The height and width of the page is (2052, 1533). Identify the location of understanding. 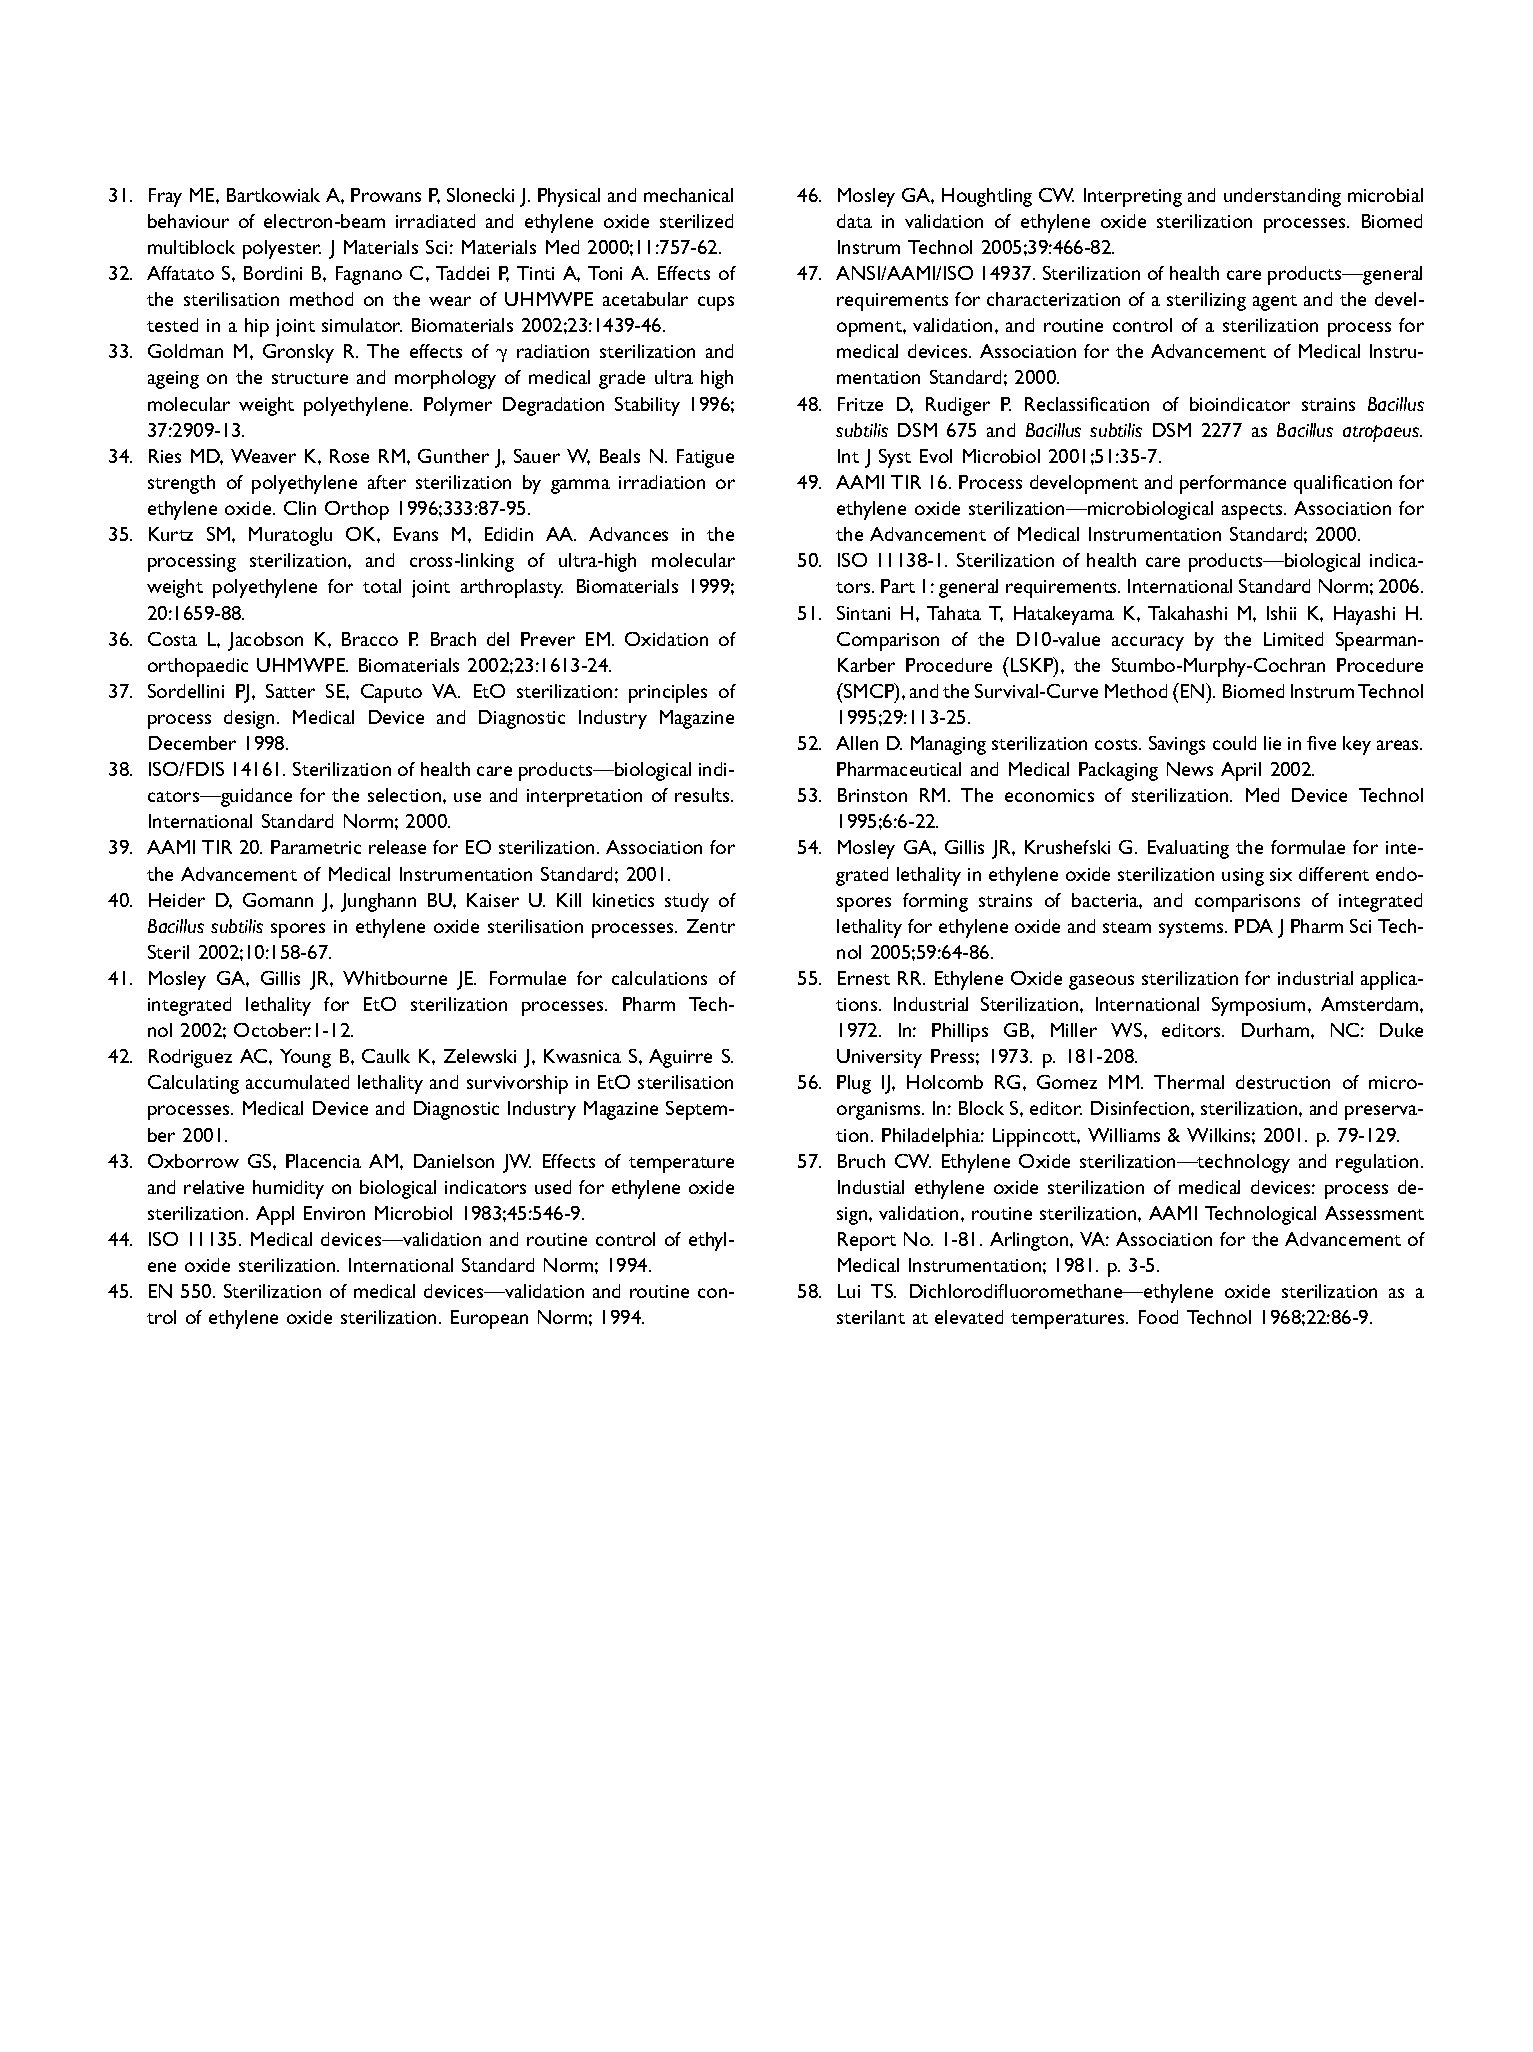
(1282, 197).
